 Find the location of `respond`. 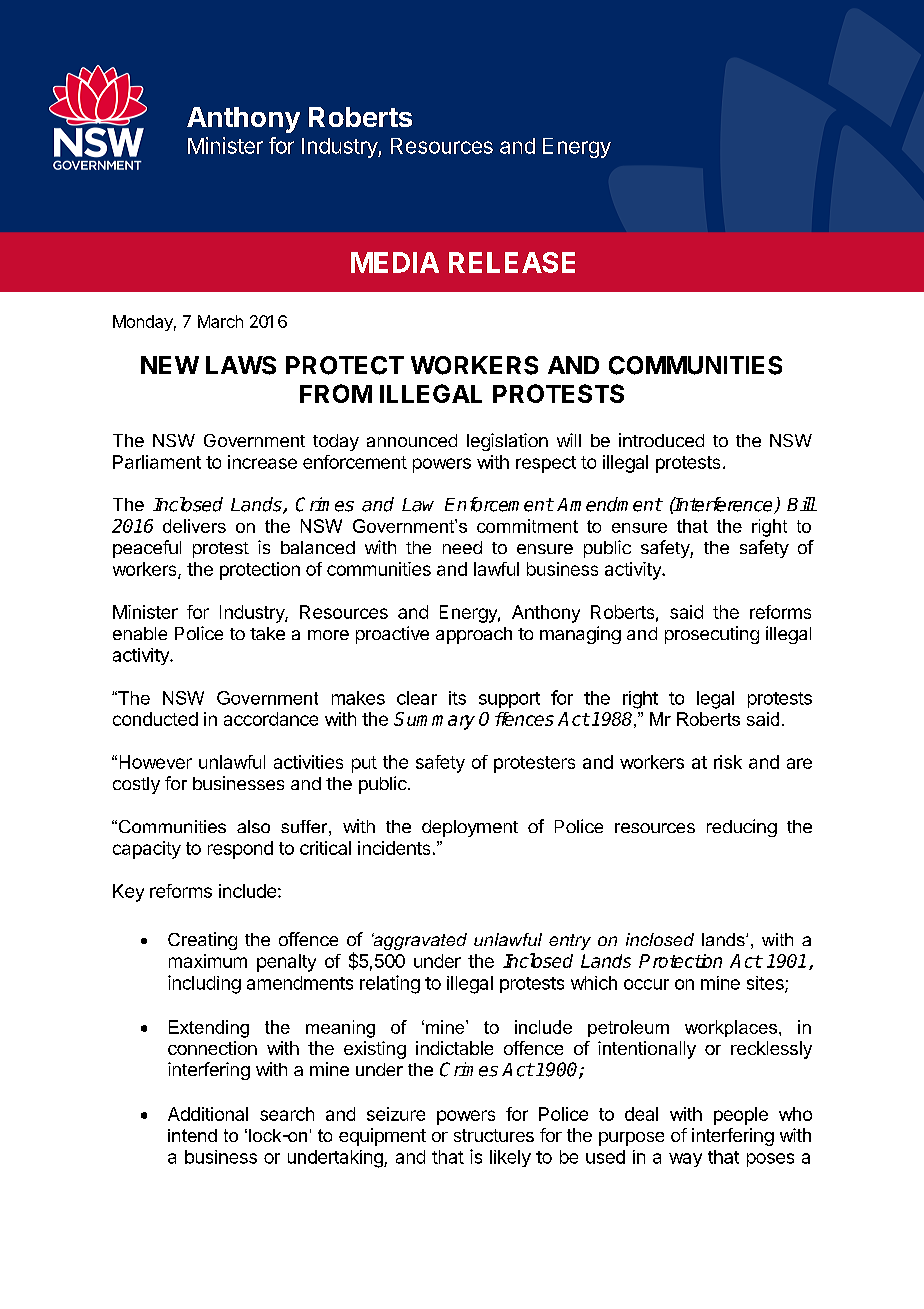

respond is located at coordinates (240, 850).
